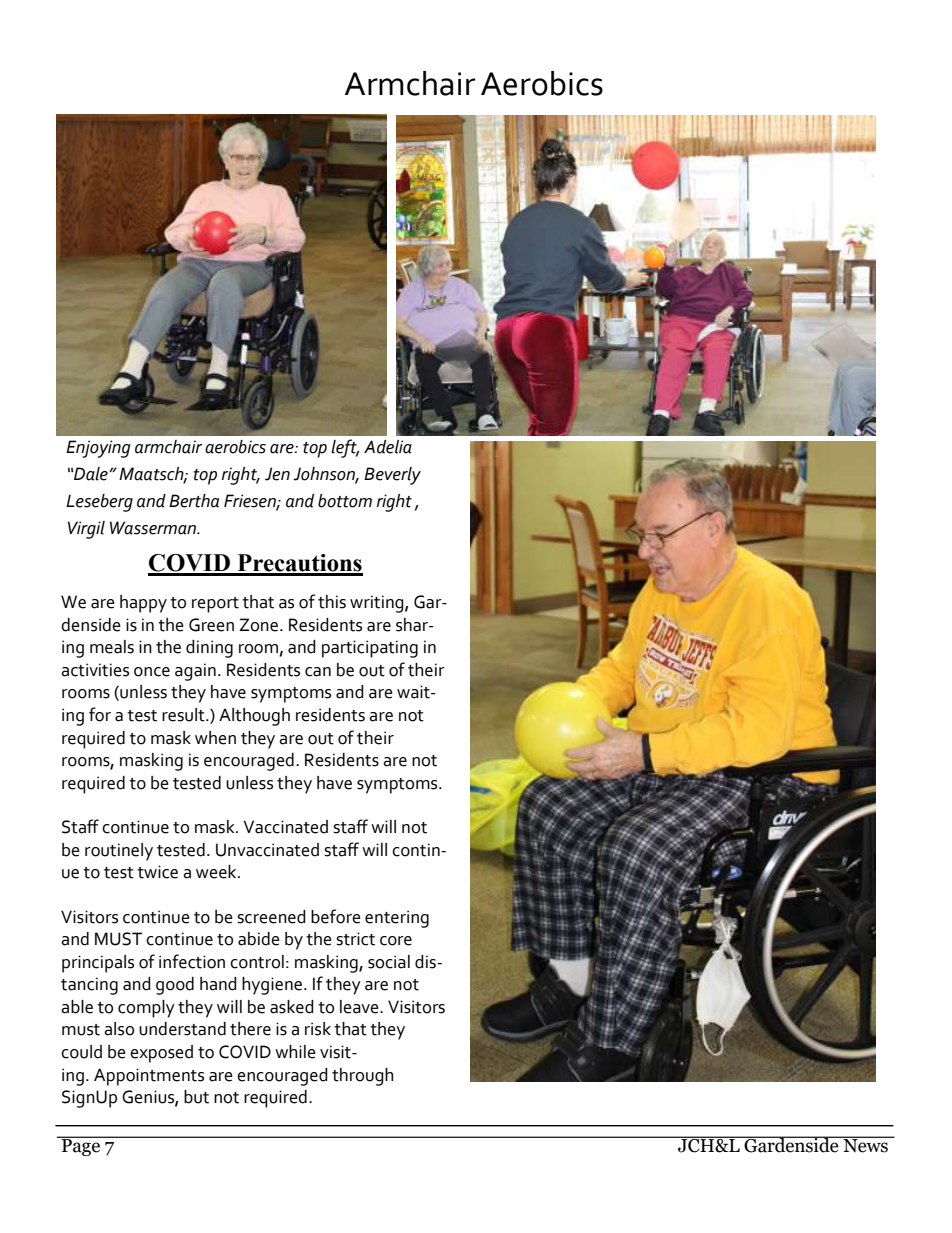 The width and height of the screenshot is (952, 1233). What do you see at coordinates (196, 1097) in the screenshot?
I see `but` at bounding box center [196, 1097].
